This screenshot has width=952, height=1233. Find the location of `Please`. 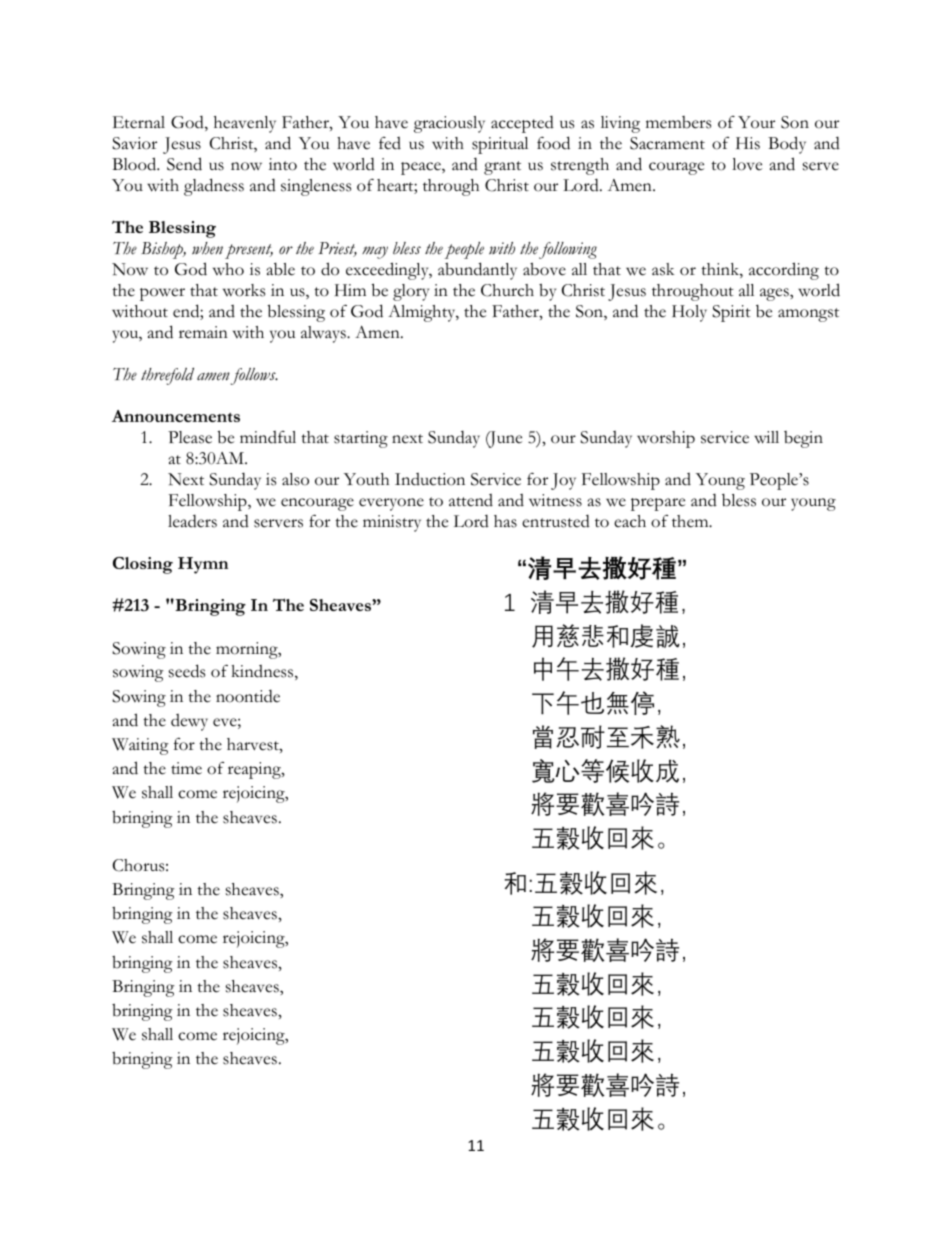

Please is located at coordinates (190, 437).
